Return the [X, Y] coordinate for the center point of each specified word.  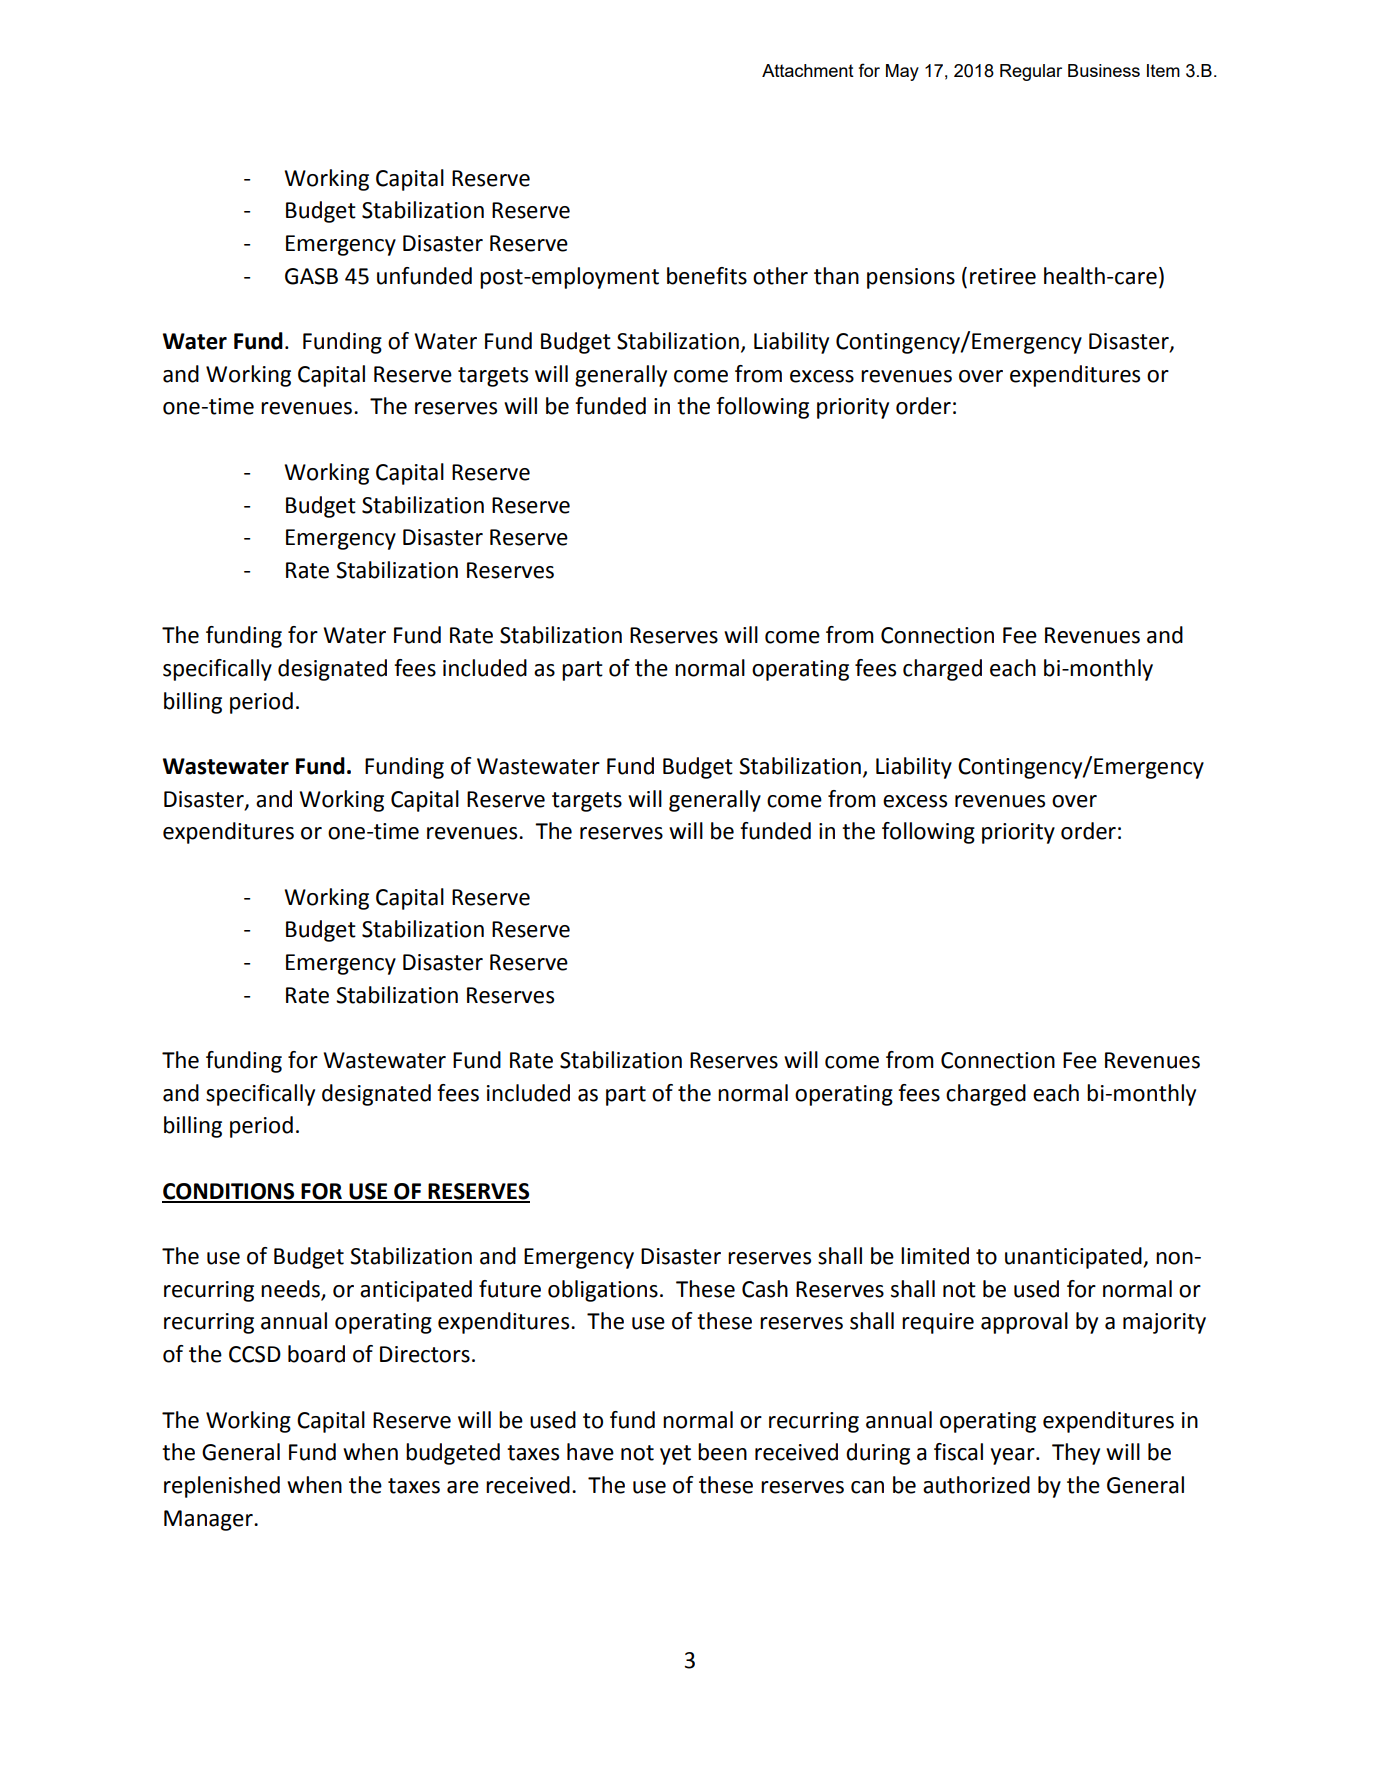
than [836, 276]
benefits [707, 276]
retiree [1003, 276]
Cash [765, 1289]
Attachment [808, 70]
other [780, 276]
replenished [222, 1487]
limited [935, 1256]
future [510, 1289]
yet [675, 1455]
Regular [1031, 72]
